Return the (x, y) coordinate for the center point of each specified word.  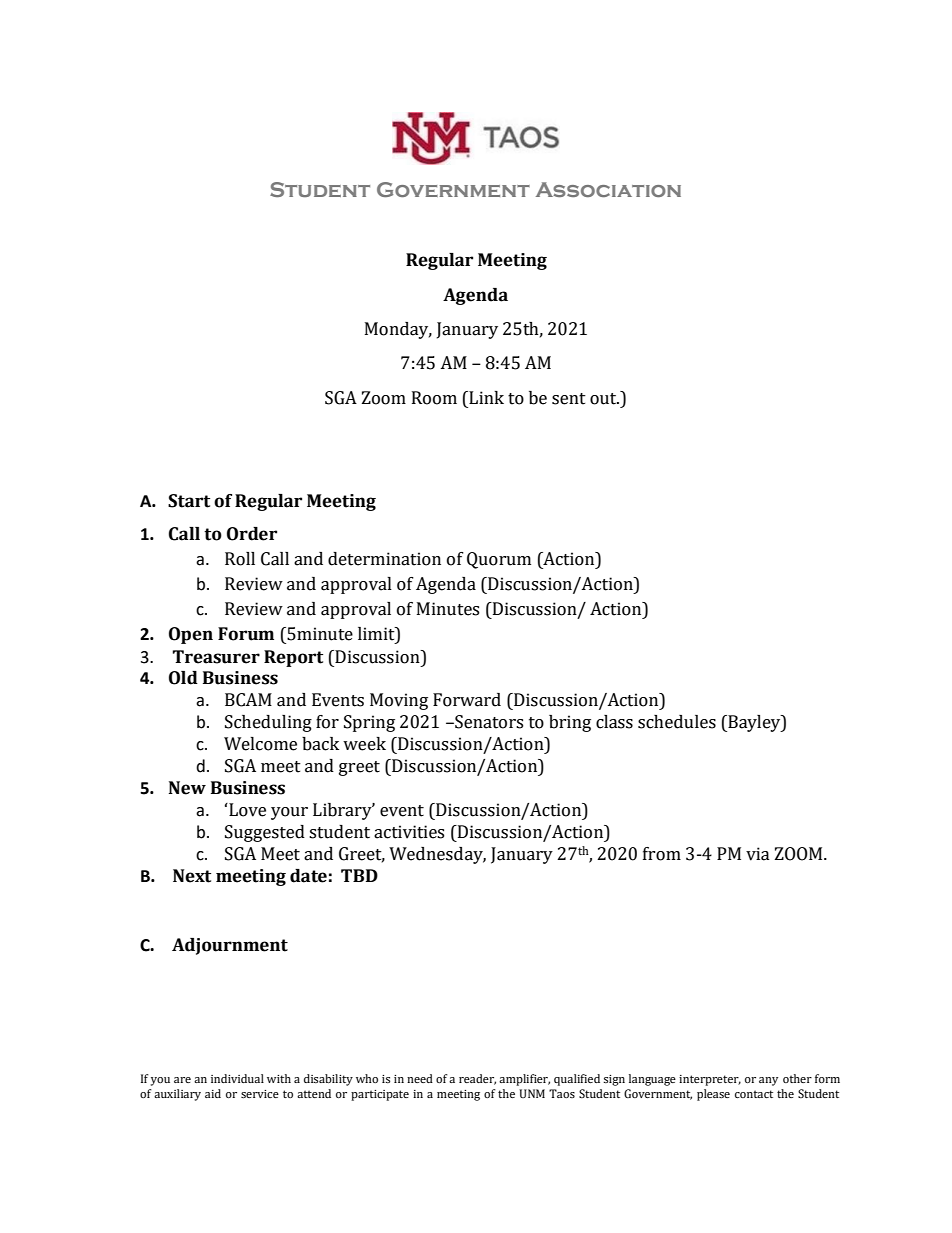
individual (237, 1078)
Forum (246, 634)
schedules (677, 722)
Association (608, 189)
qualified (577, 1080)
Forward (467, 700)
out (604, 399)
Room (434, 398)
